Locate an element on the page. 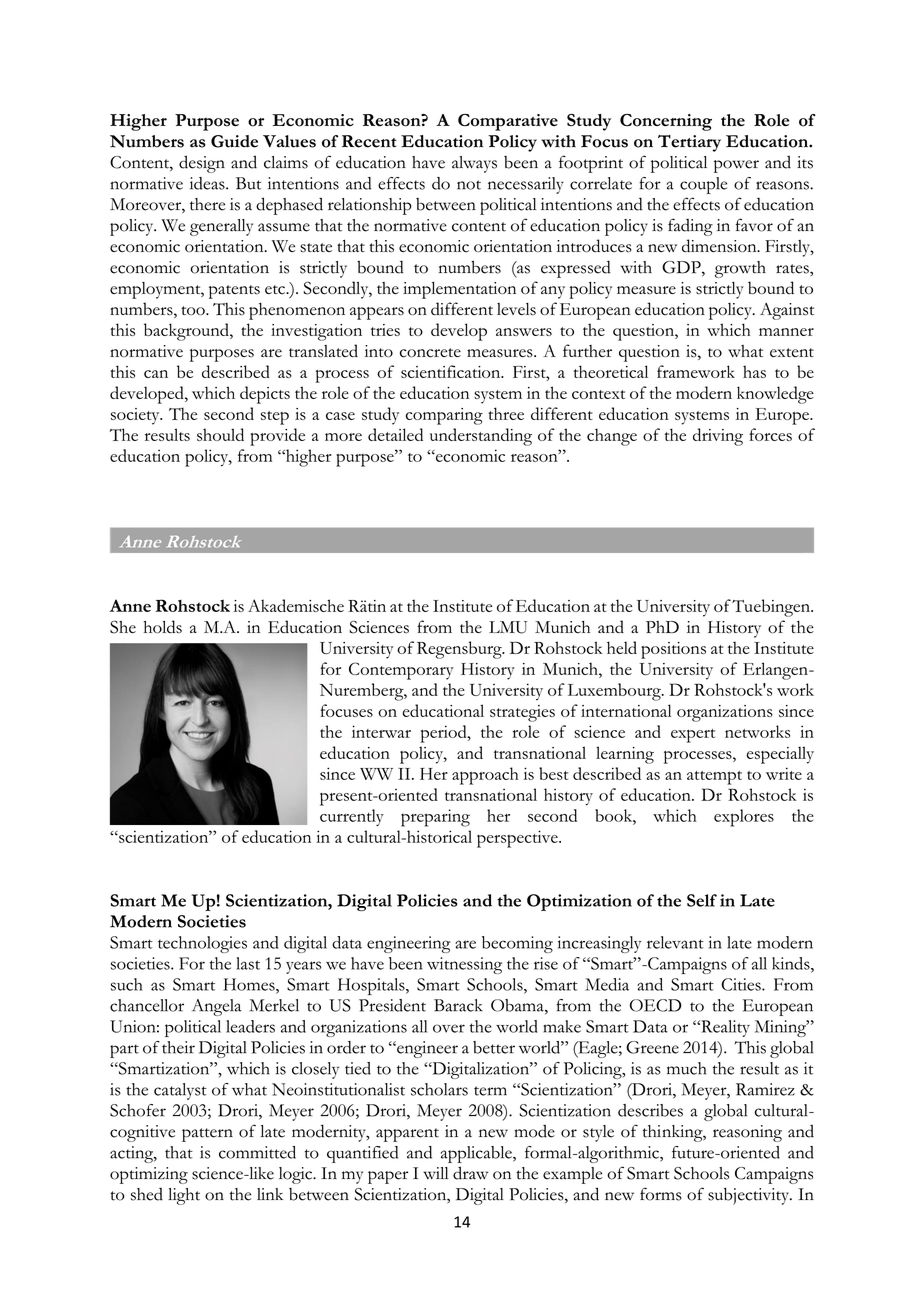 The width and height of the document is (924, 1308). always is located at coordinates (474, 164).
